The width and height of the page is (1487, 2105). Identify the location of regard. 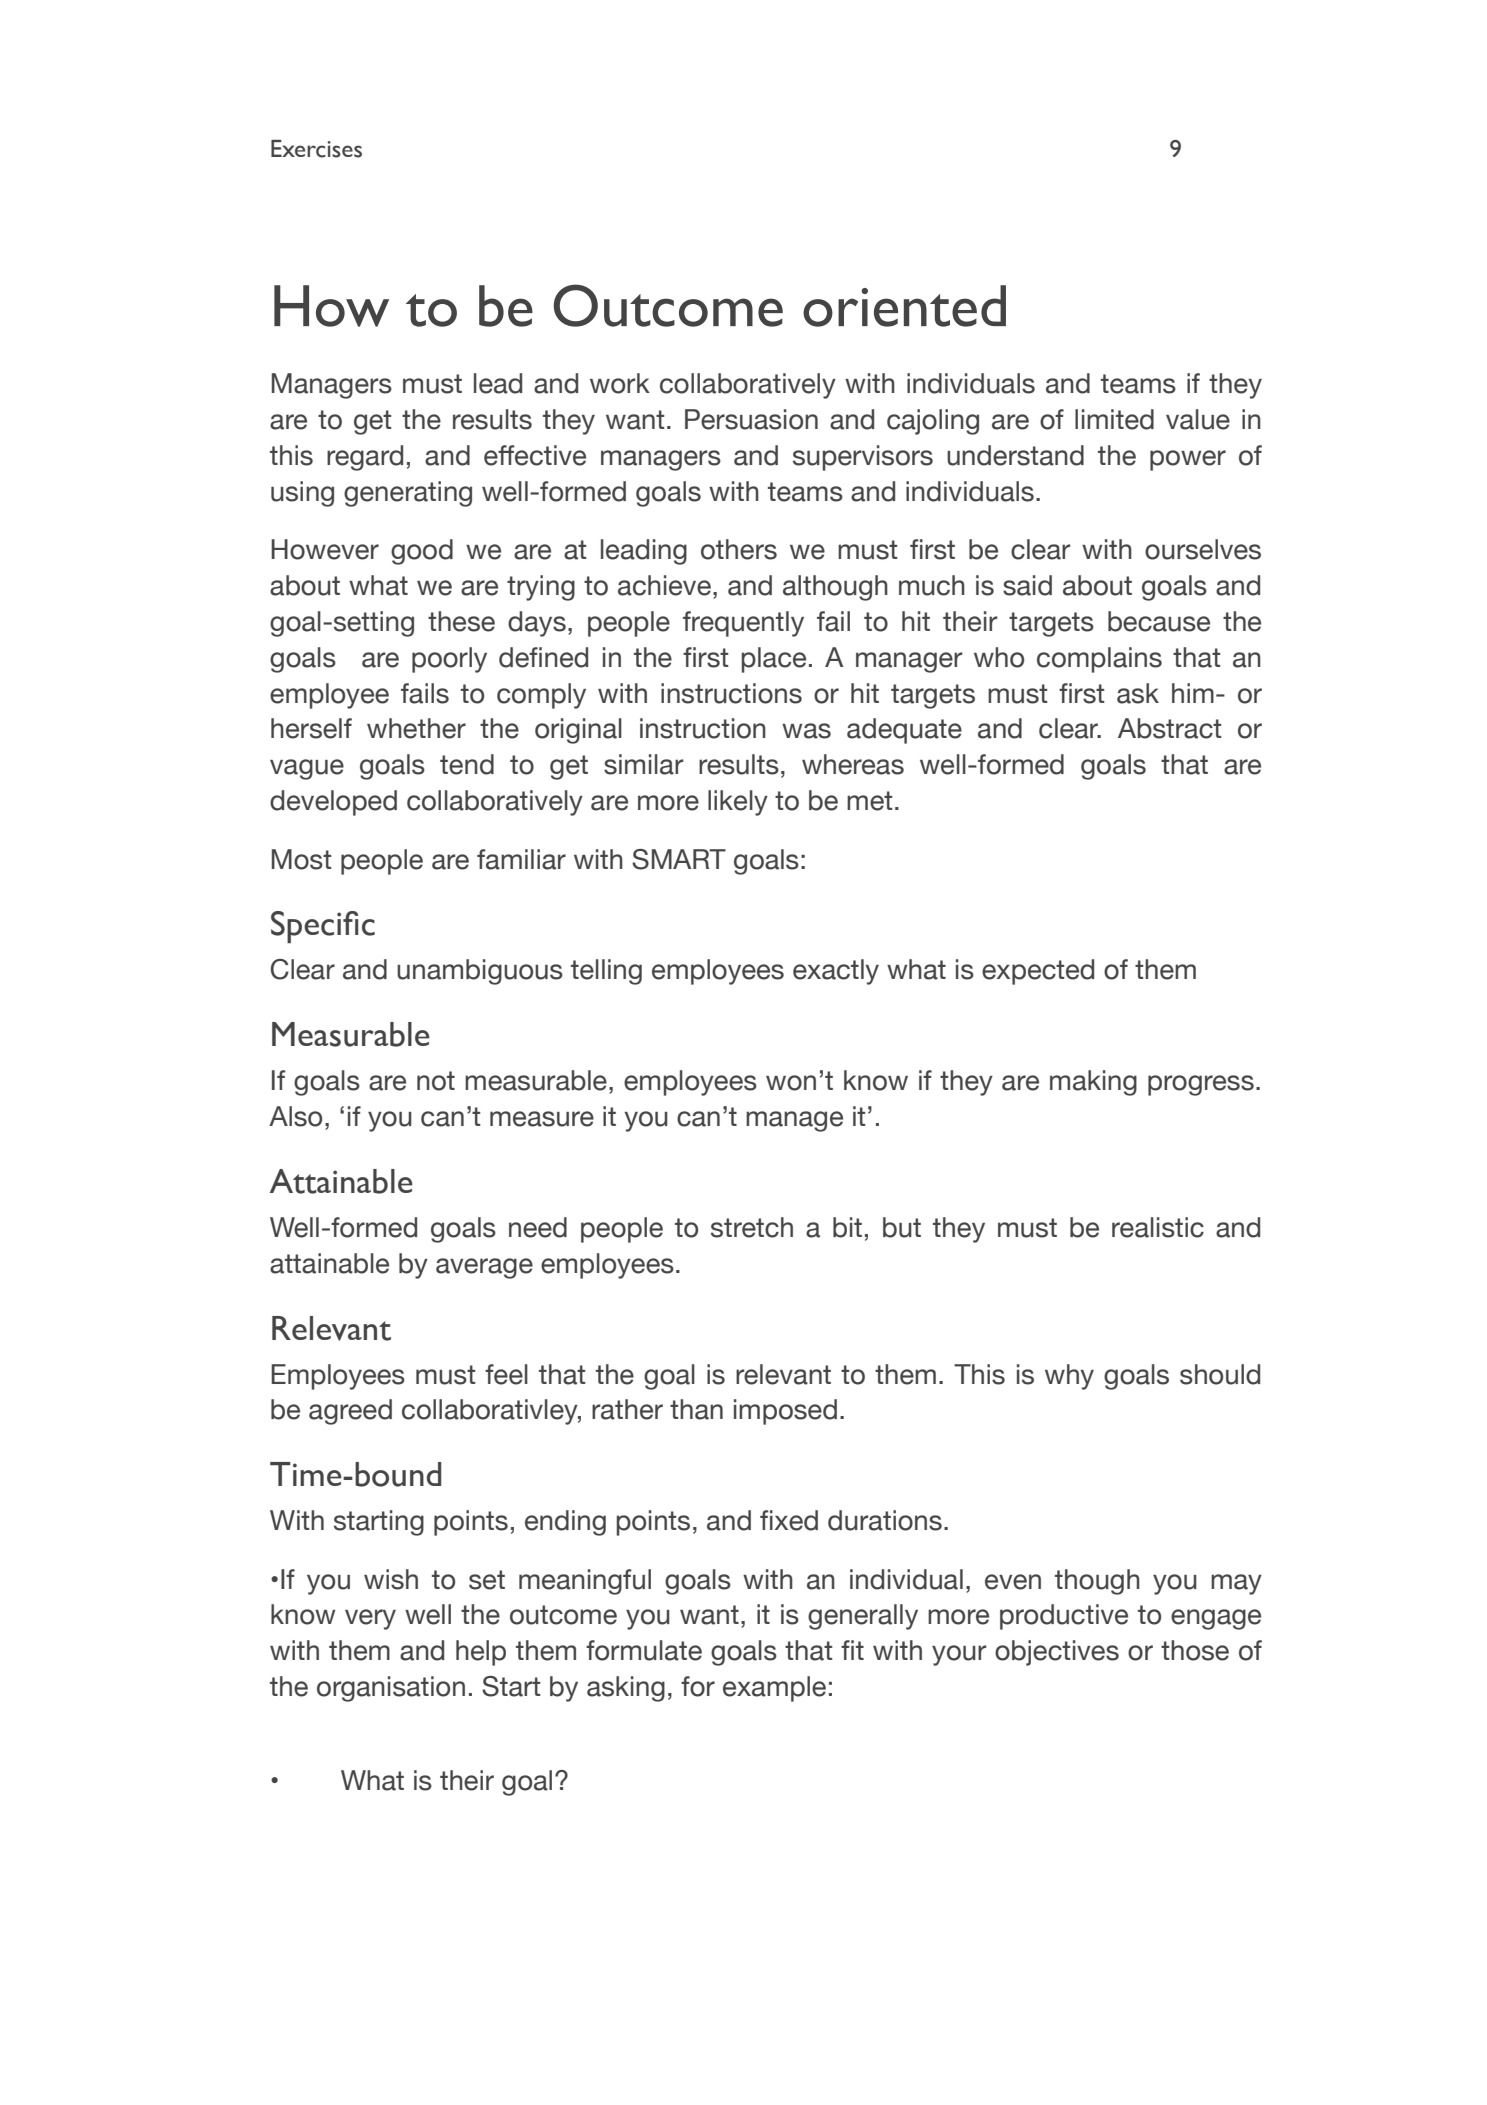
(365, 458).
